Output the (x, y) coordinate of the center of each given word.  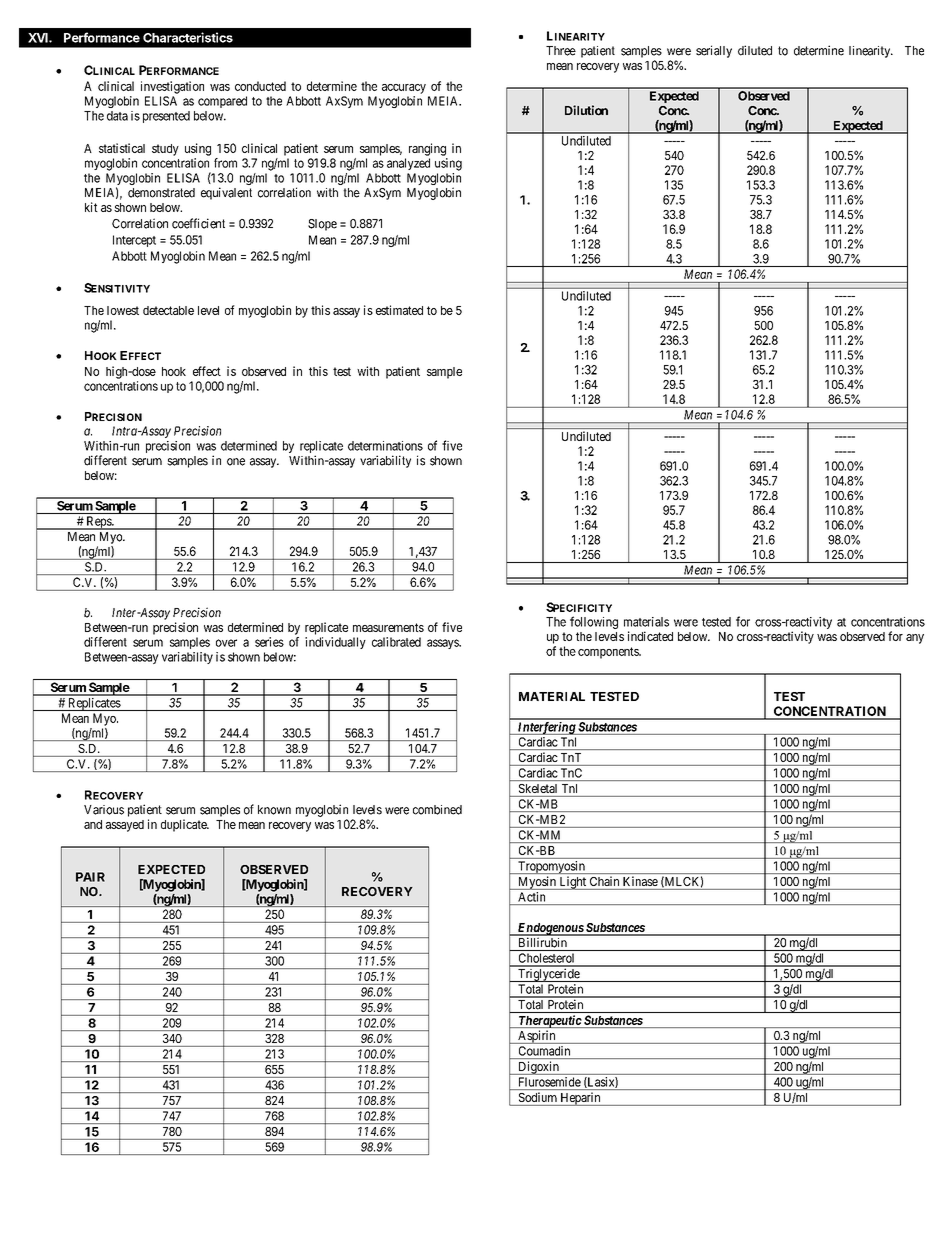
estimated (399, 310)
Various (104, 810)
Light (572, 883)
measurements (388, 627)
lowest (123, 310)
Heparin (580, 1099)
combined (437, 810)
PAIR (90, 877)
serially (714, 51)
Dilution (586, 110)
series (269, 642)
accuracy (404, 89)
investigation (172, 87)
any (915, 639)
